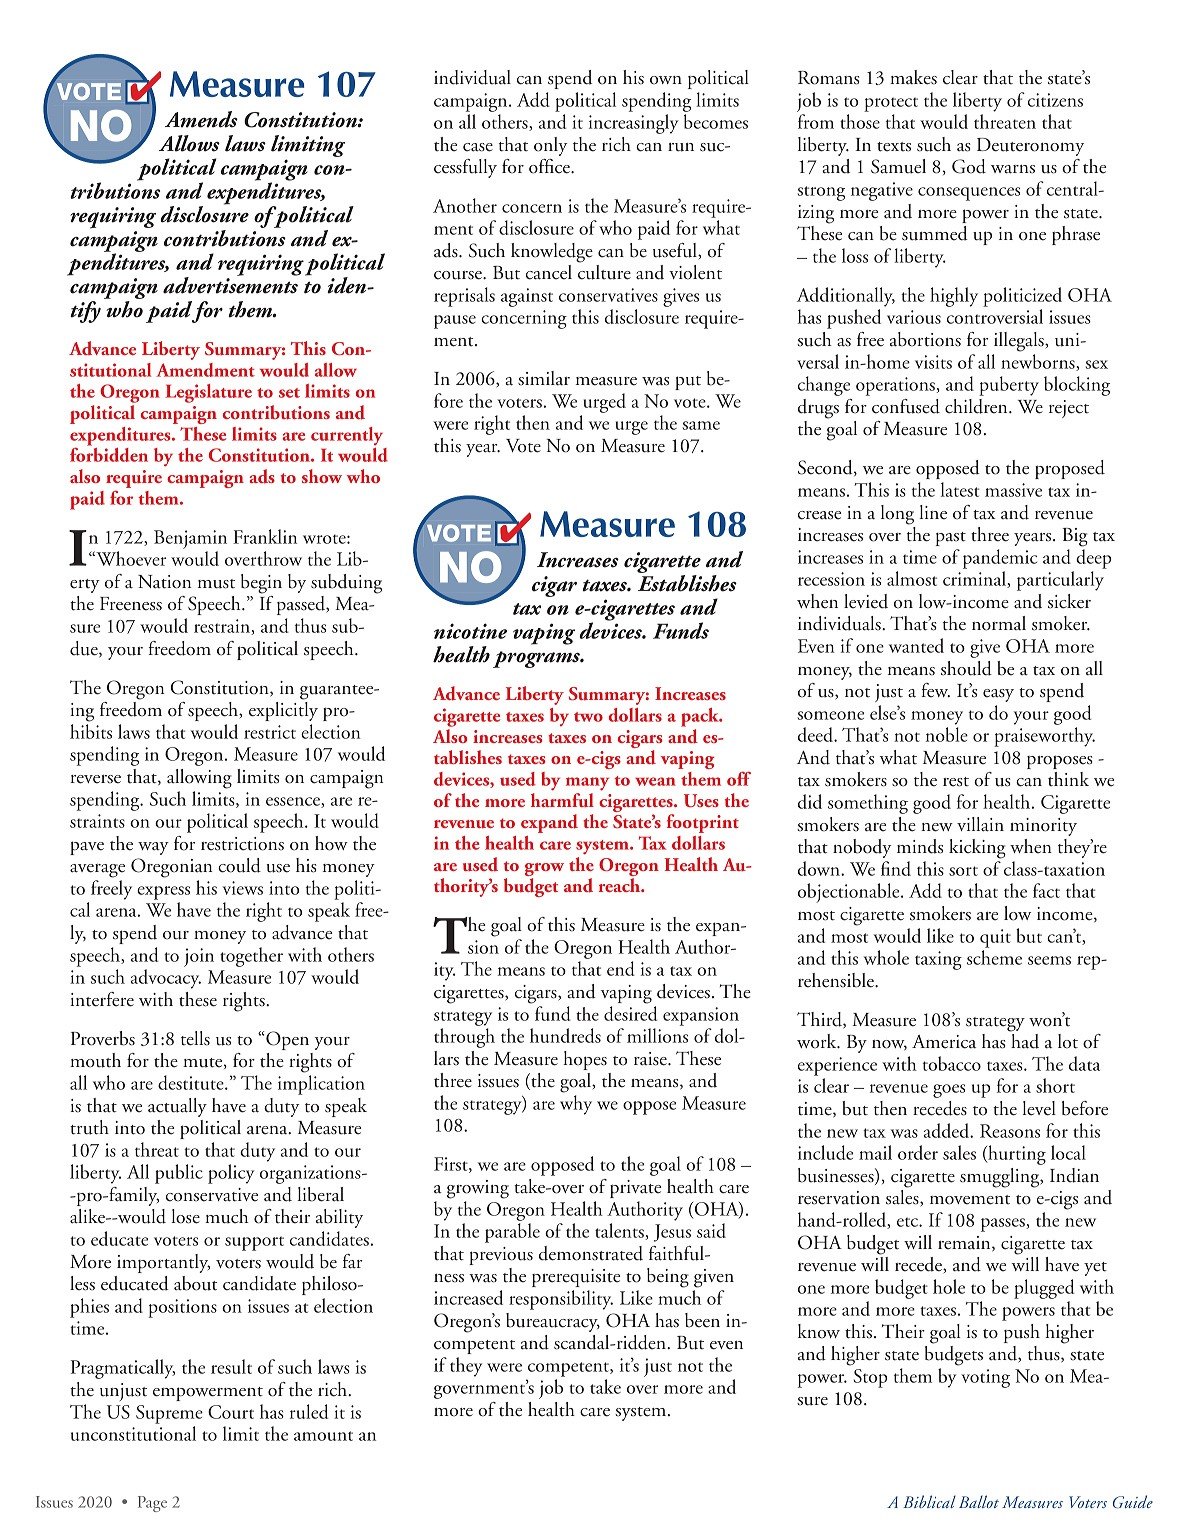 The image size is (1187, 1535). Describe the element at coordinates (587, 784) in the page. I see `many` at that location.
